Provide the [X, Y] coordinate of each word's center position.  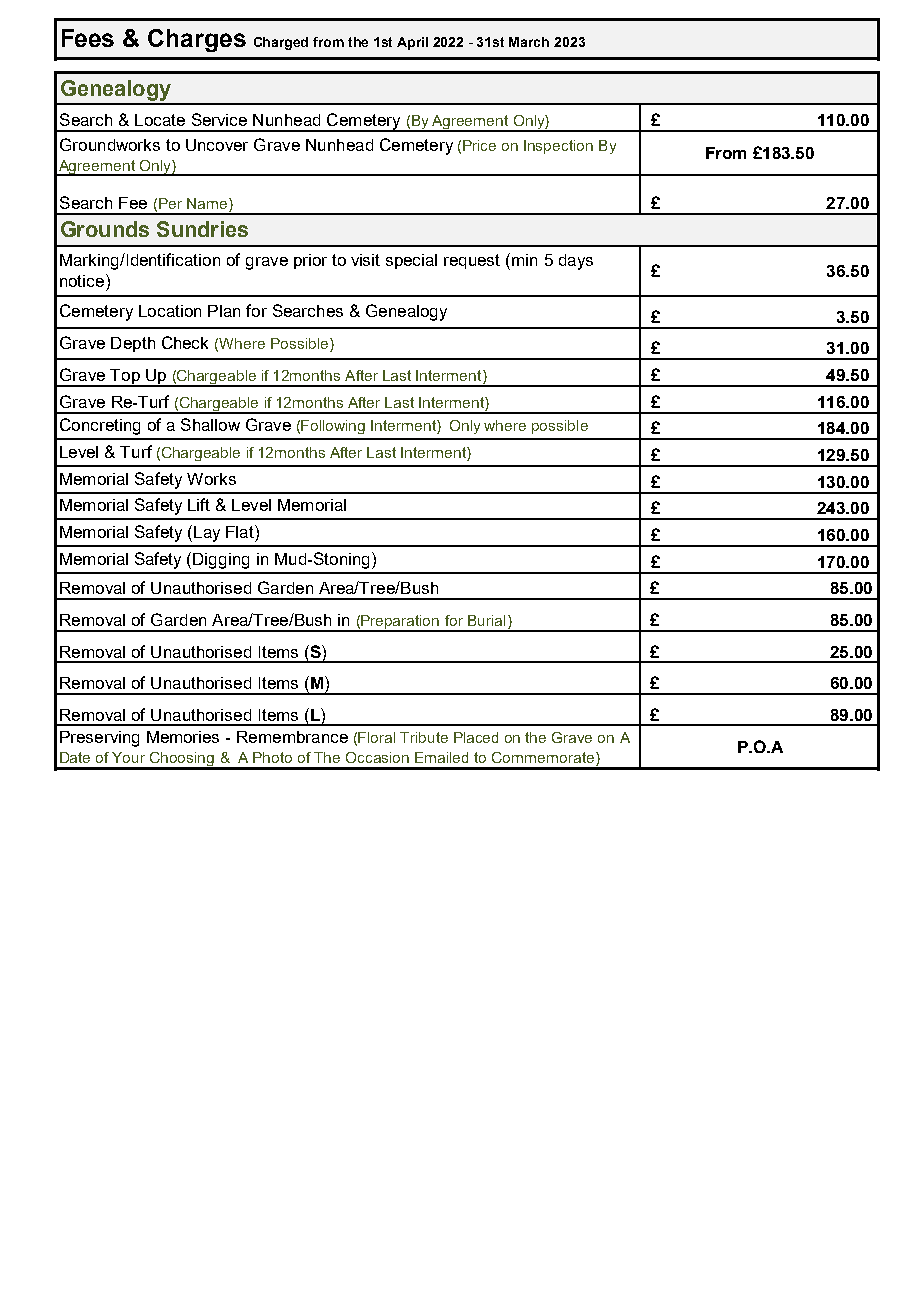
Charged [281, 43]
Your [128, 757]
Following [333, 427]
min [524, 260]
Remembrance [292, 737]
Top [125, 378]
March [529, 42]
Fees [88, 38]
